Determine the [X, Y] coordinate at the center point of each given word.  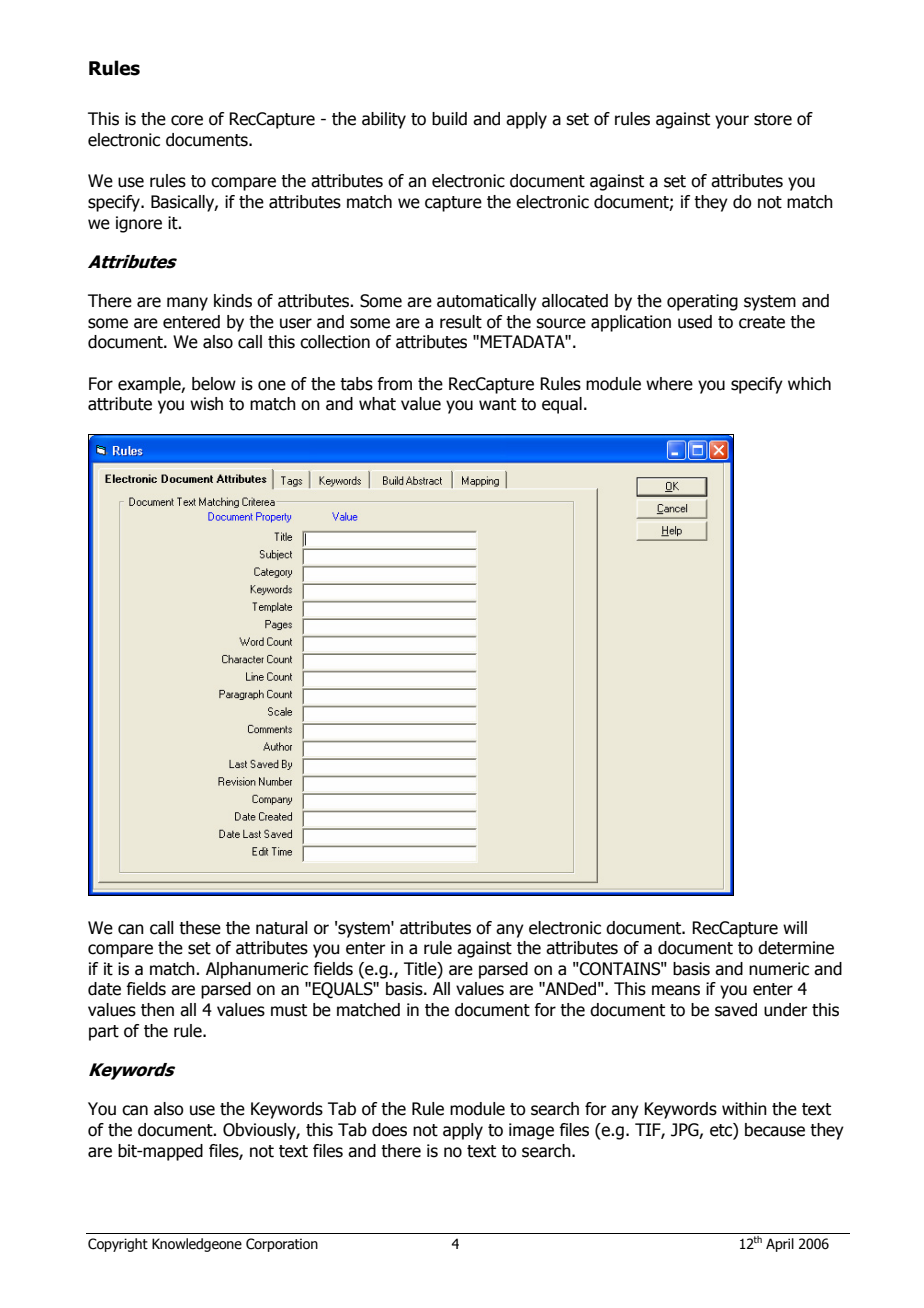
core [187, 120]
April [780, 1245]
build [449, 119]
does [389, 1130]
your [732, 122]
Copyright [118, 1245]
